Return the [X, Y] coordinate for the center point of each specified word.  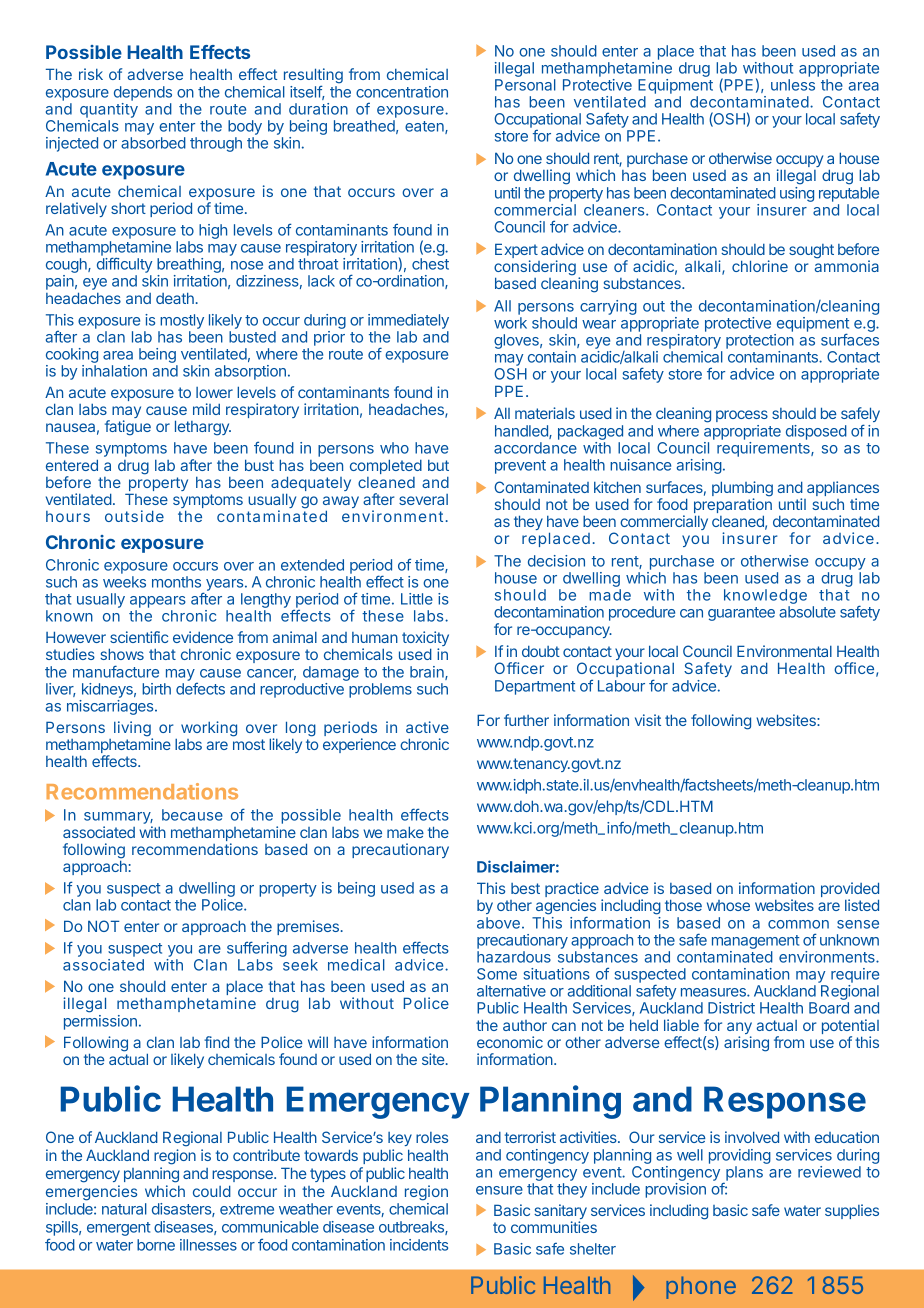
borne [156, 1245]
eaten [425, 127]
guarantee [741, 614]
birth [156, 689]
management [755, 942]
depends [143, 93]
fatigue [128, 428]
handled [522, 432]
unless [793, 85]
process [742, 416]
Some [497, 974]
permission [100, 1022]
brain [428, 673]
